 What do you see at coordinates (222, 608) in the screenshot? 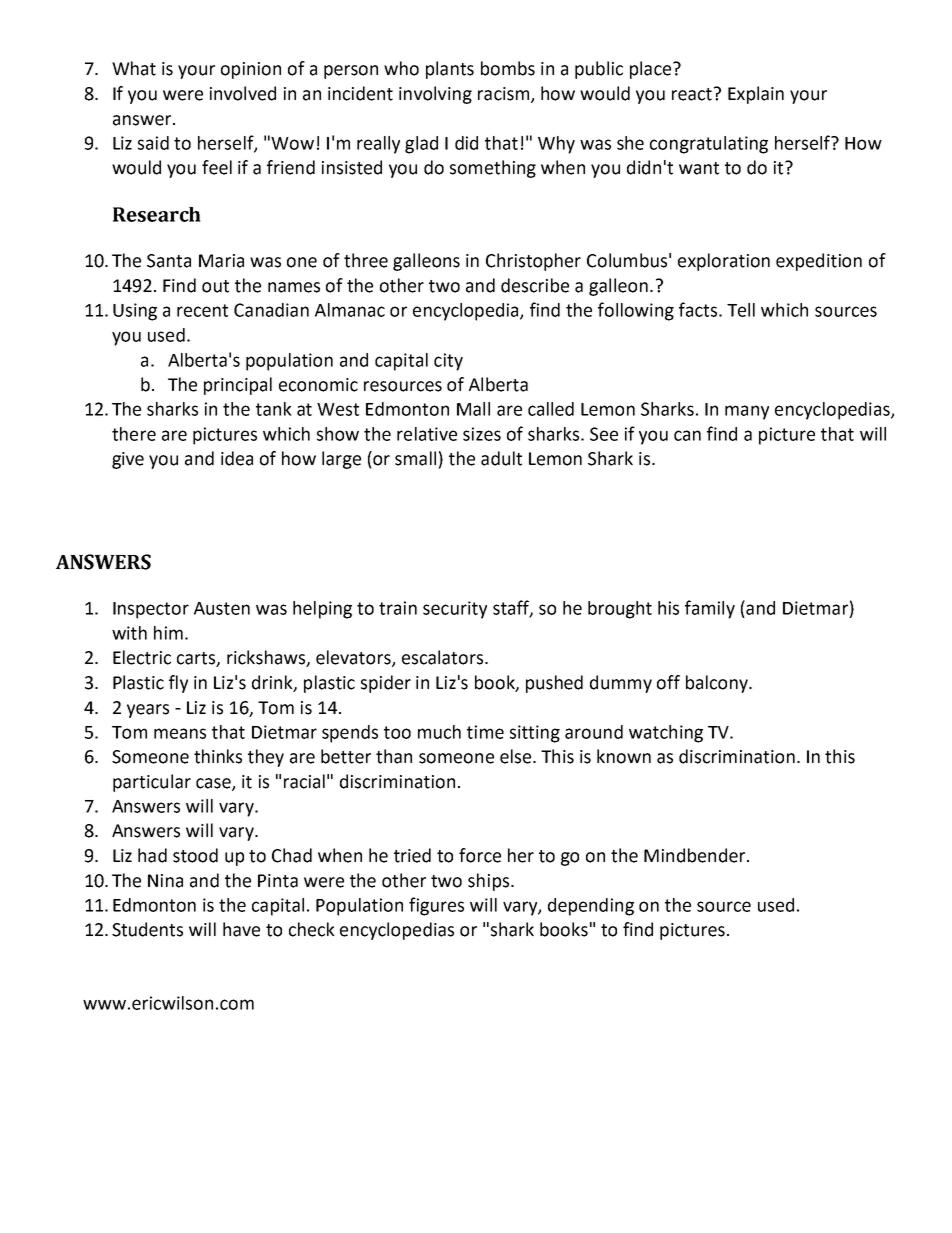
I see `Austen` at bounding box center [222, 608].
